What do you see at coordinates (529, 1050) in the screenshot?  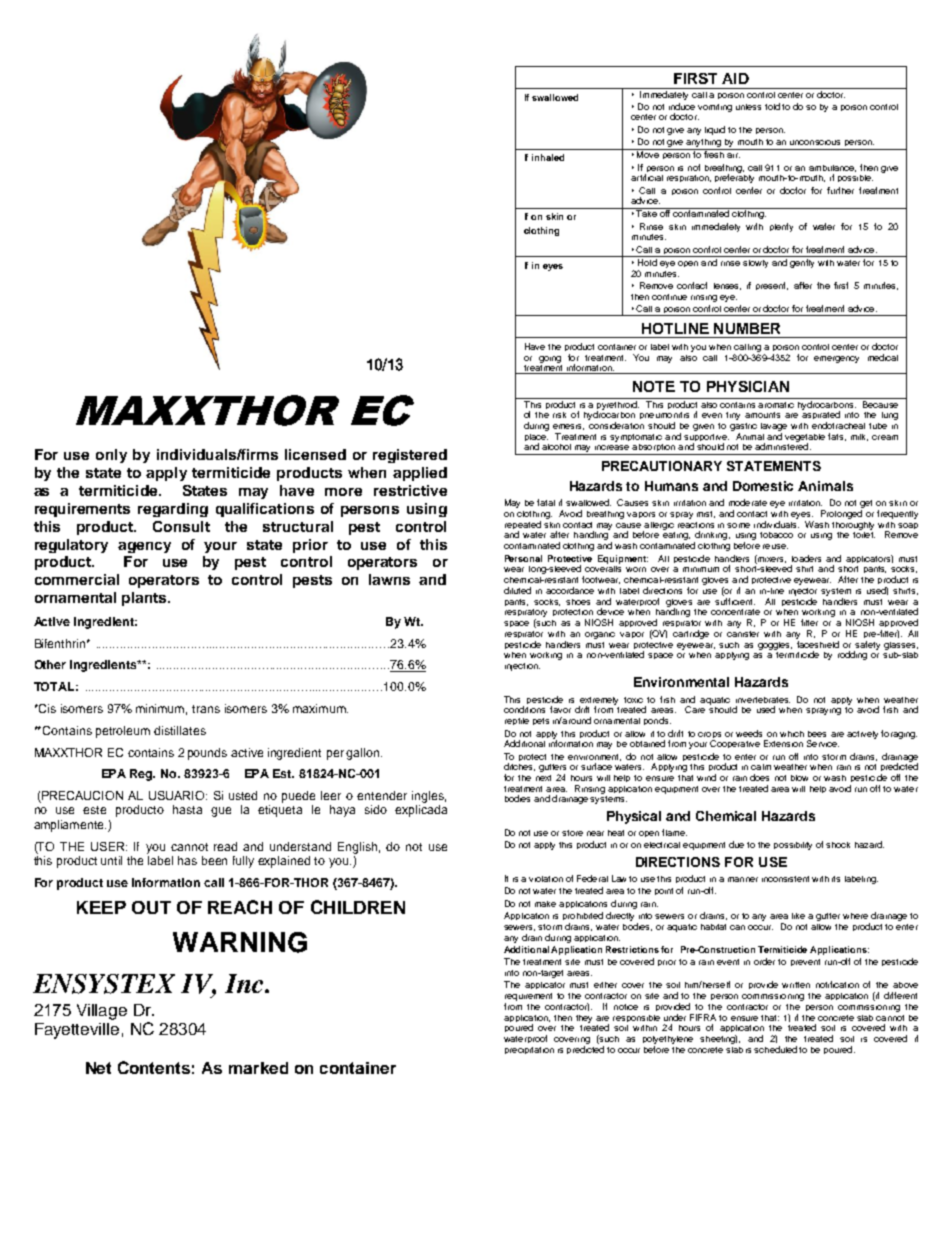 I see `precipitation` at bounding box center [529, 1050].
